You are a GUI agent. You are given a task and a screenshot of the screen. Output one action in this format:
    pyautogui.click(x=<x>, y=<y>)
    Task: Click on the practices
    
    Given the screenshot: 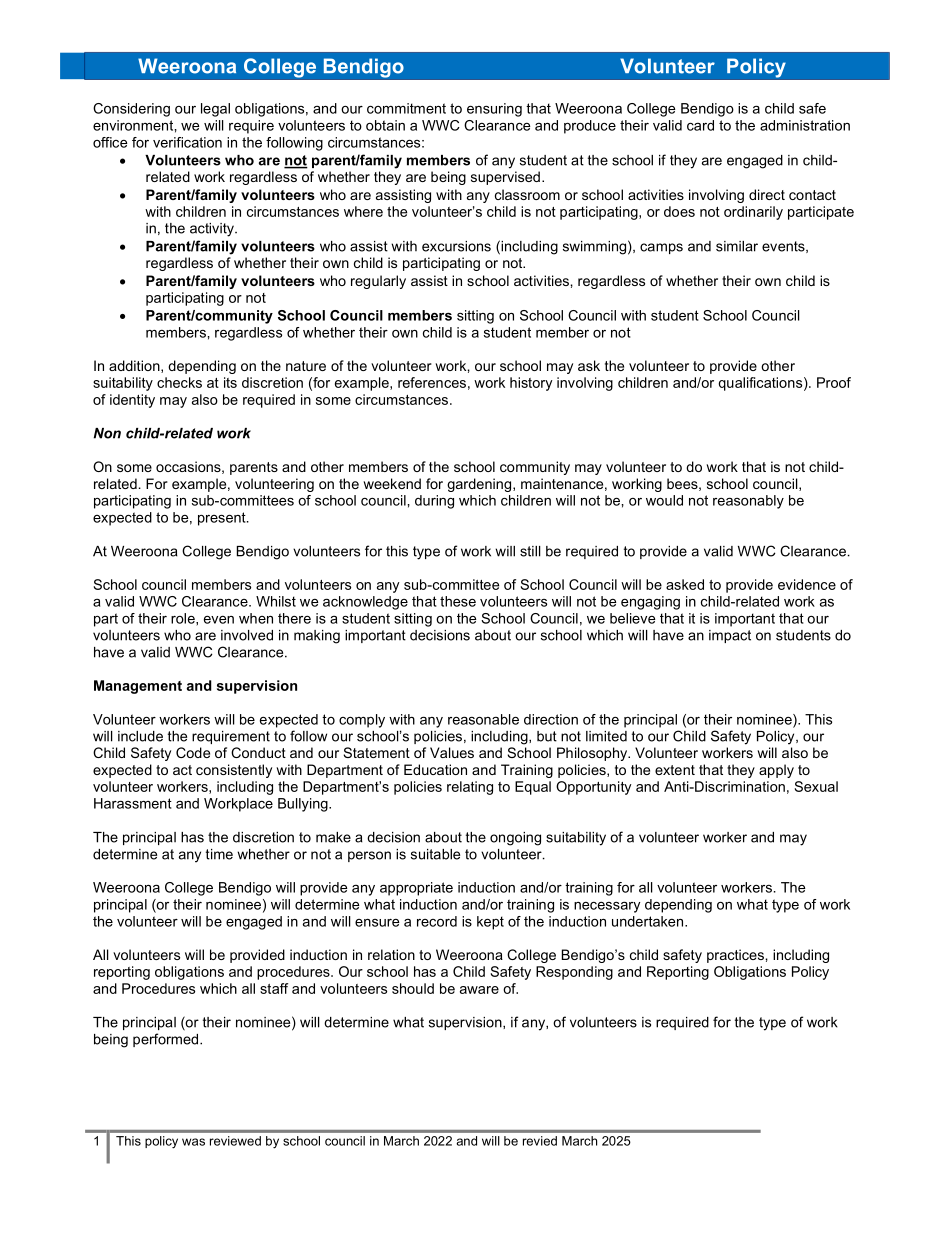 What is the action you would take?
    pyautogui.click(x=736, y=956)
